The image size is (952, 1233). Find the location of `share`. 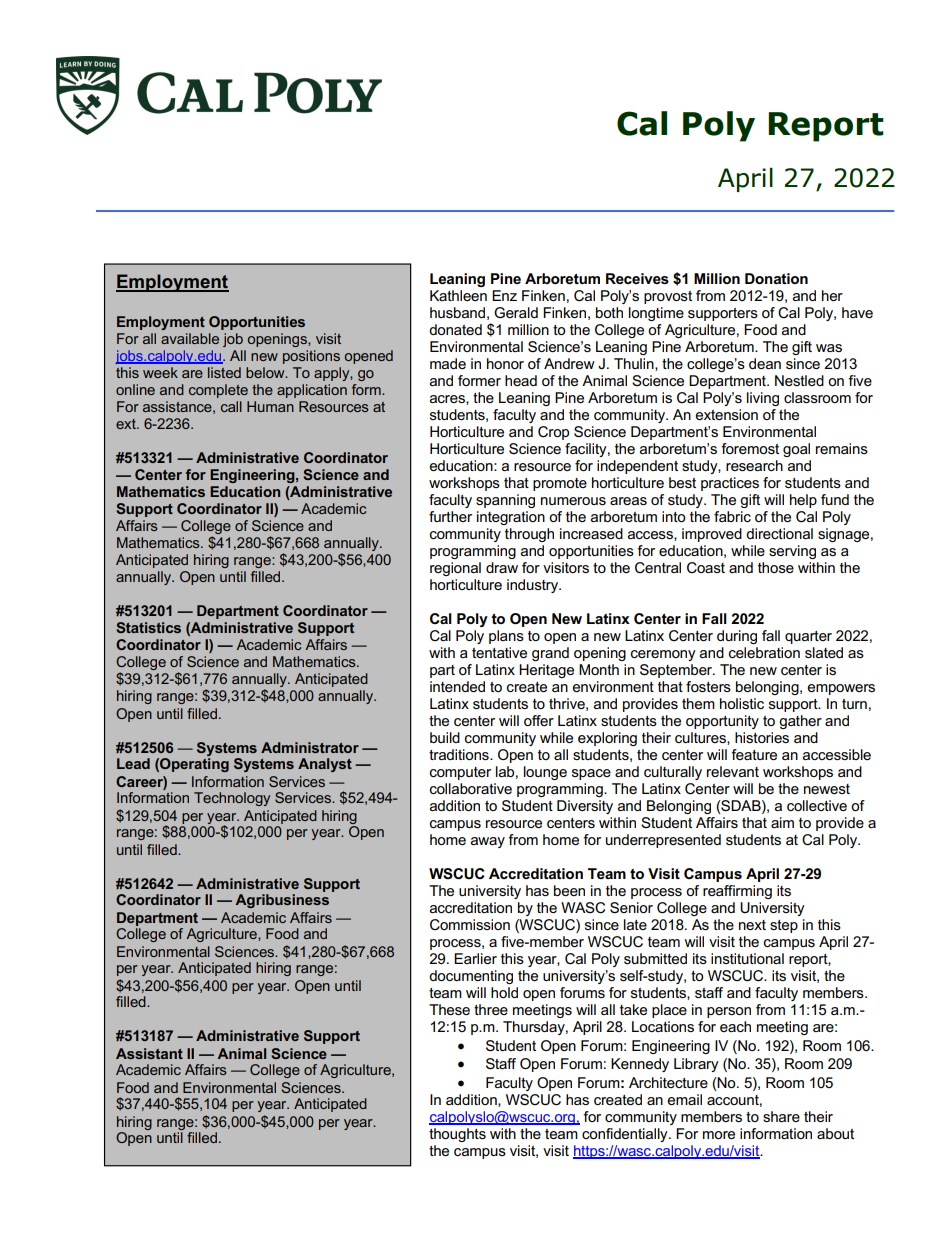

share is located at coordinates (781, 1116).
